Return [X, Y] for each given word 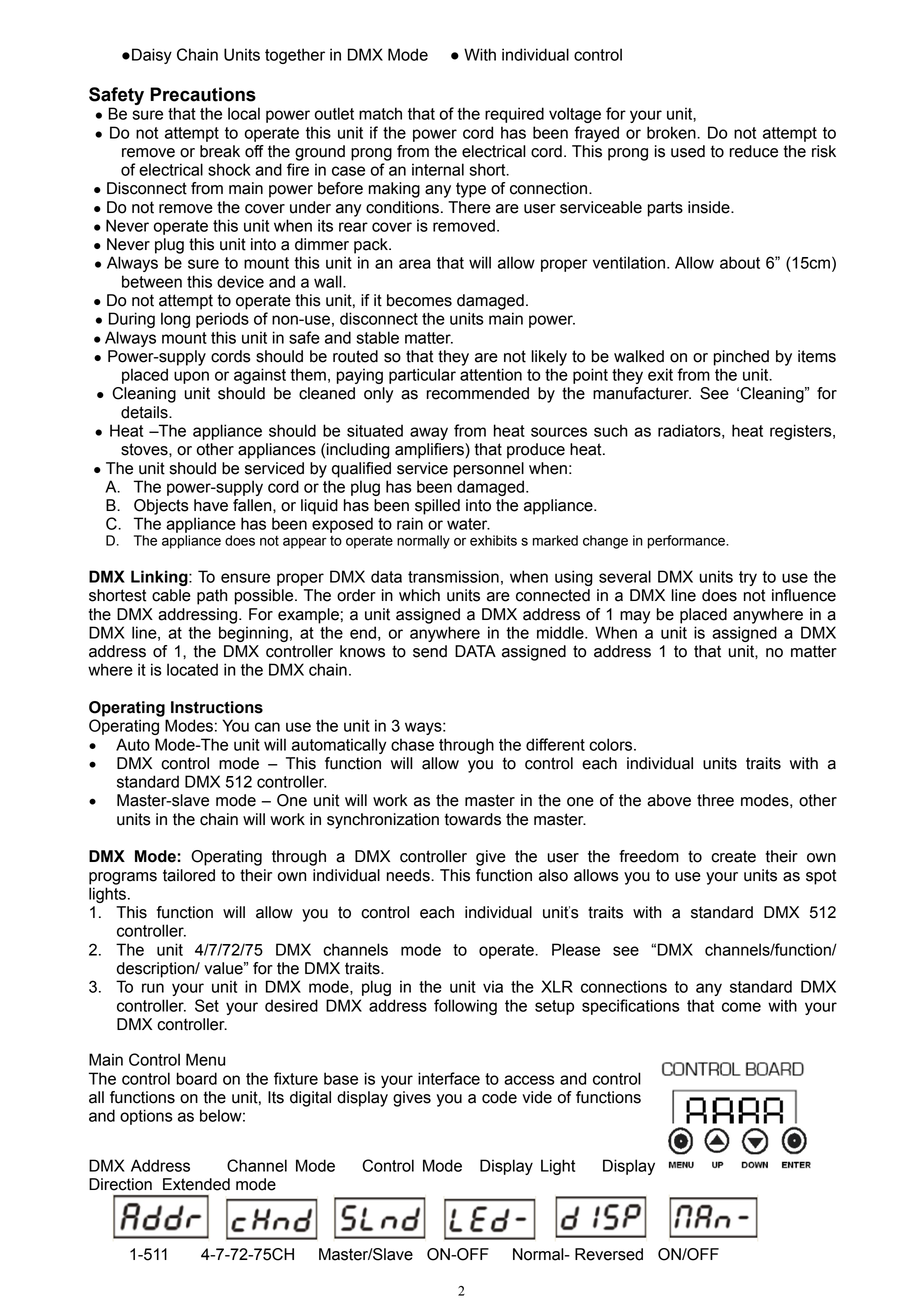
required [514, 115]
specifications [631, 1007]
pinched [741, 358]
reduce [754, 151]
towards [473, 819]
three [715, 800]
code [499, 1097]
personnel [489, 470]
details [145, 412]
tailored [189, 875]
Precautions [203, 94]
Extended [196, 1184]
